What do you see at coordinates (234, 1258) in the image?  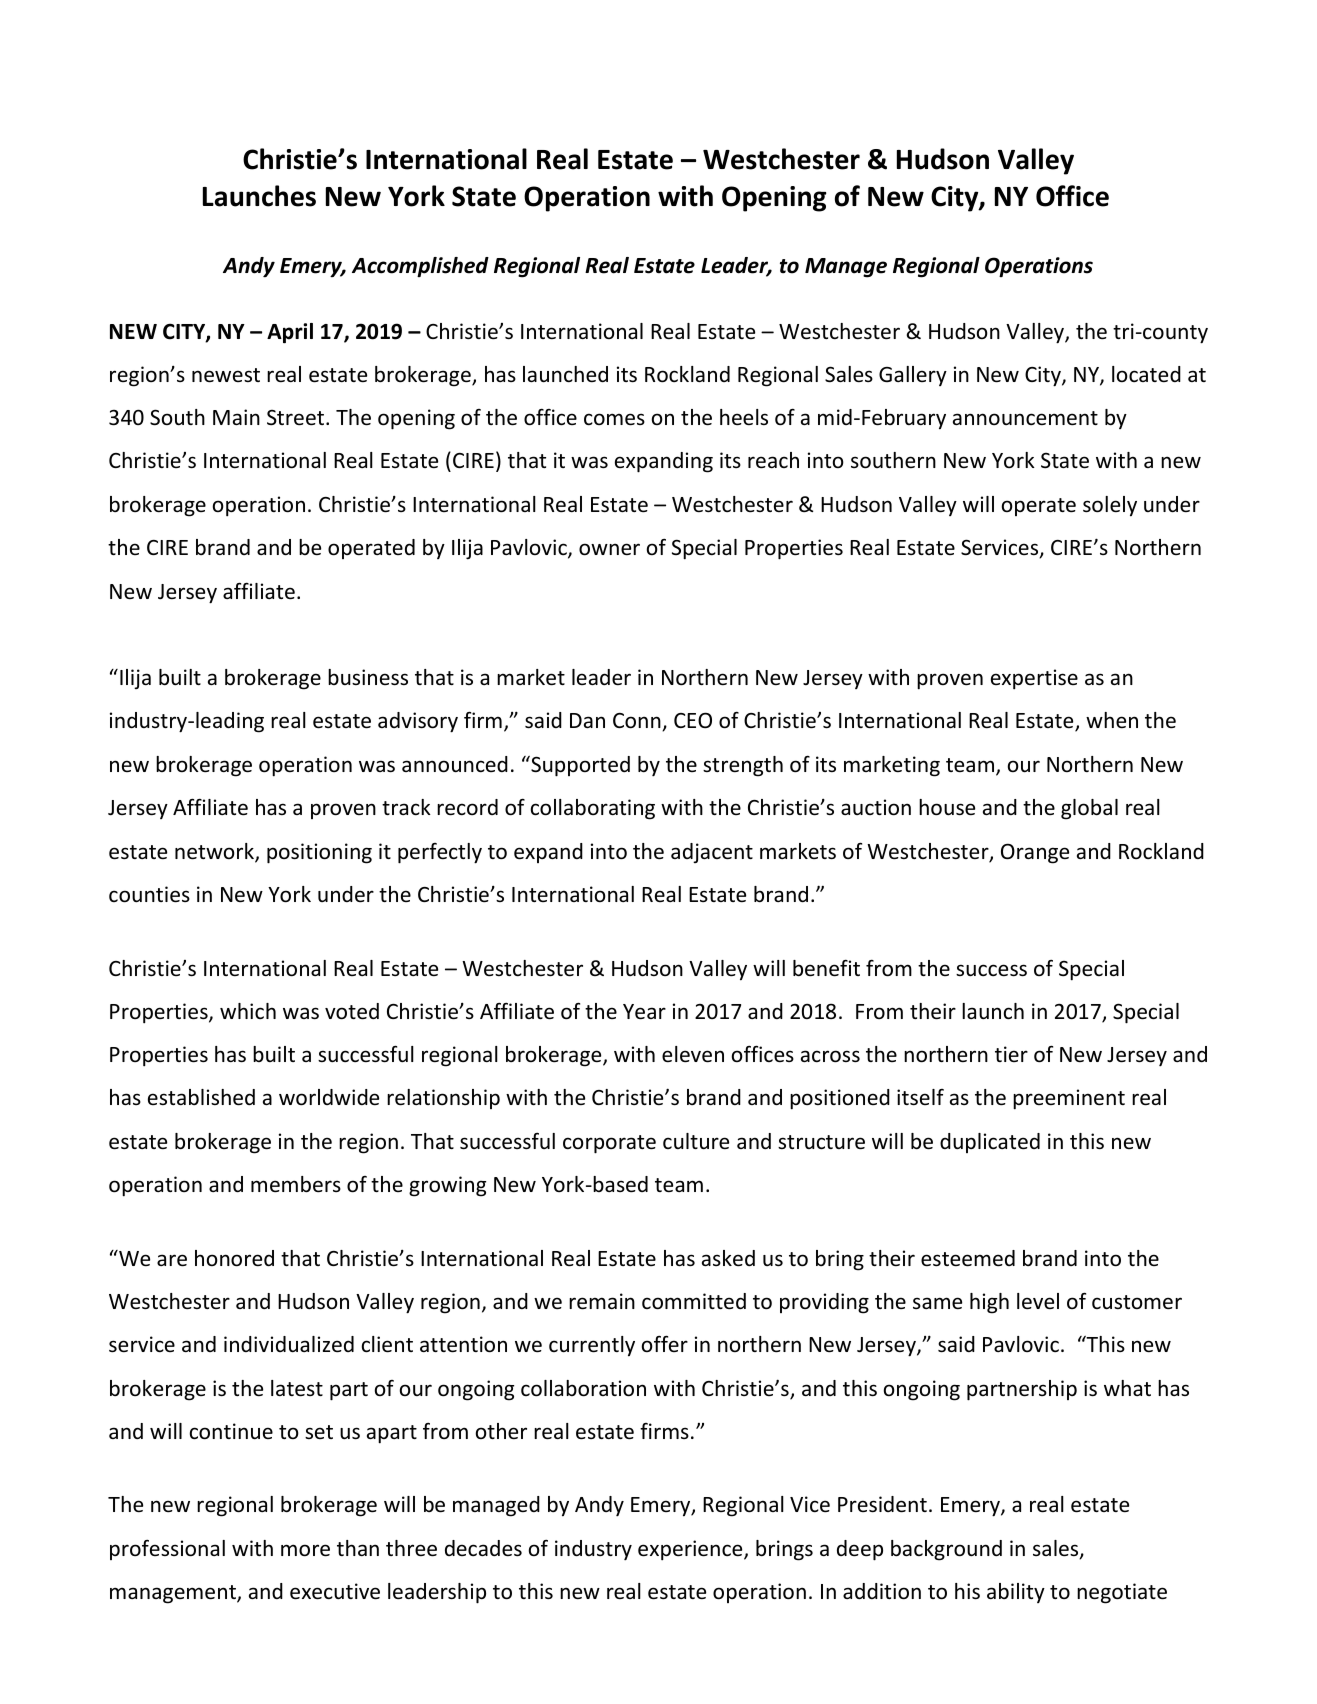 I see `honored` at bounding box center [234, 1258].
